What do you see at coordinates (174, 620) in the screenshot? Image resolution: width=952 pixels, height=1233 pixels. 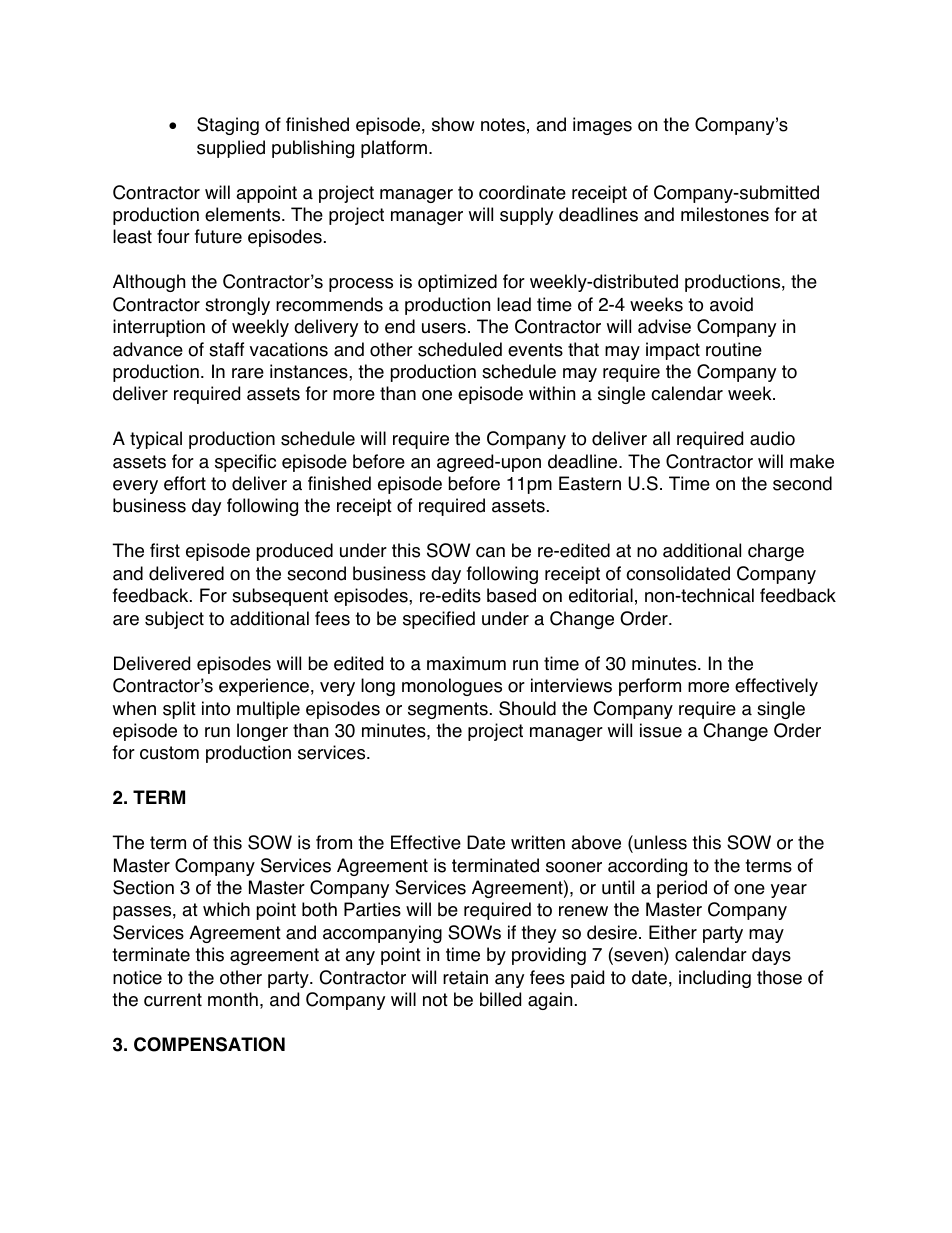 I see `subject` at bounding box center [174, 620].
